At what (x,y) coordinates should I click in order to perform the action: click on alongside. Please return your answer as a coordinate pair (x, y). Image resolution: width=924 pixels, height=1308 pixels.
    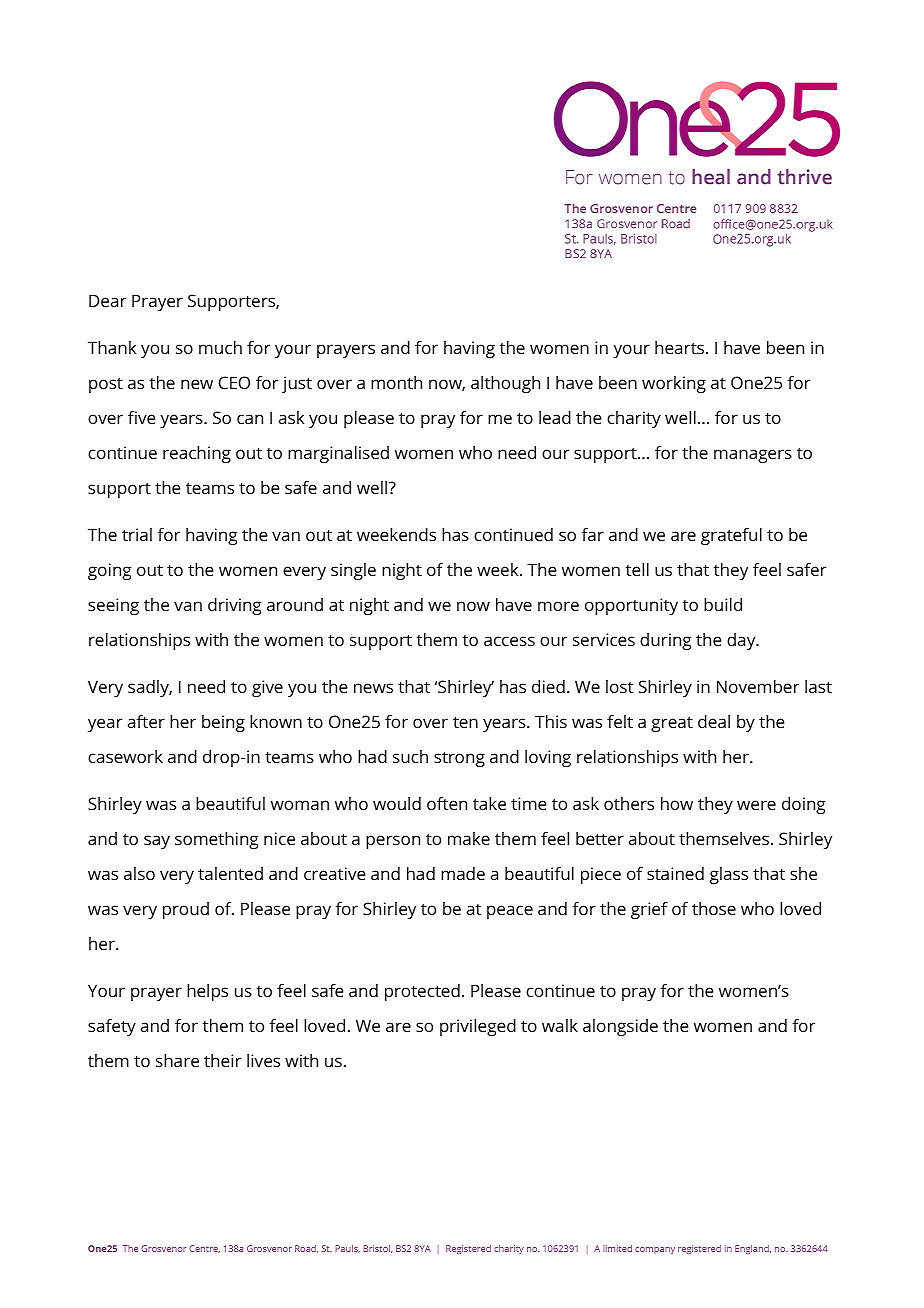
    Looking at the image, I should click on (620, 1027).
